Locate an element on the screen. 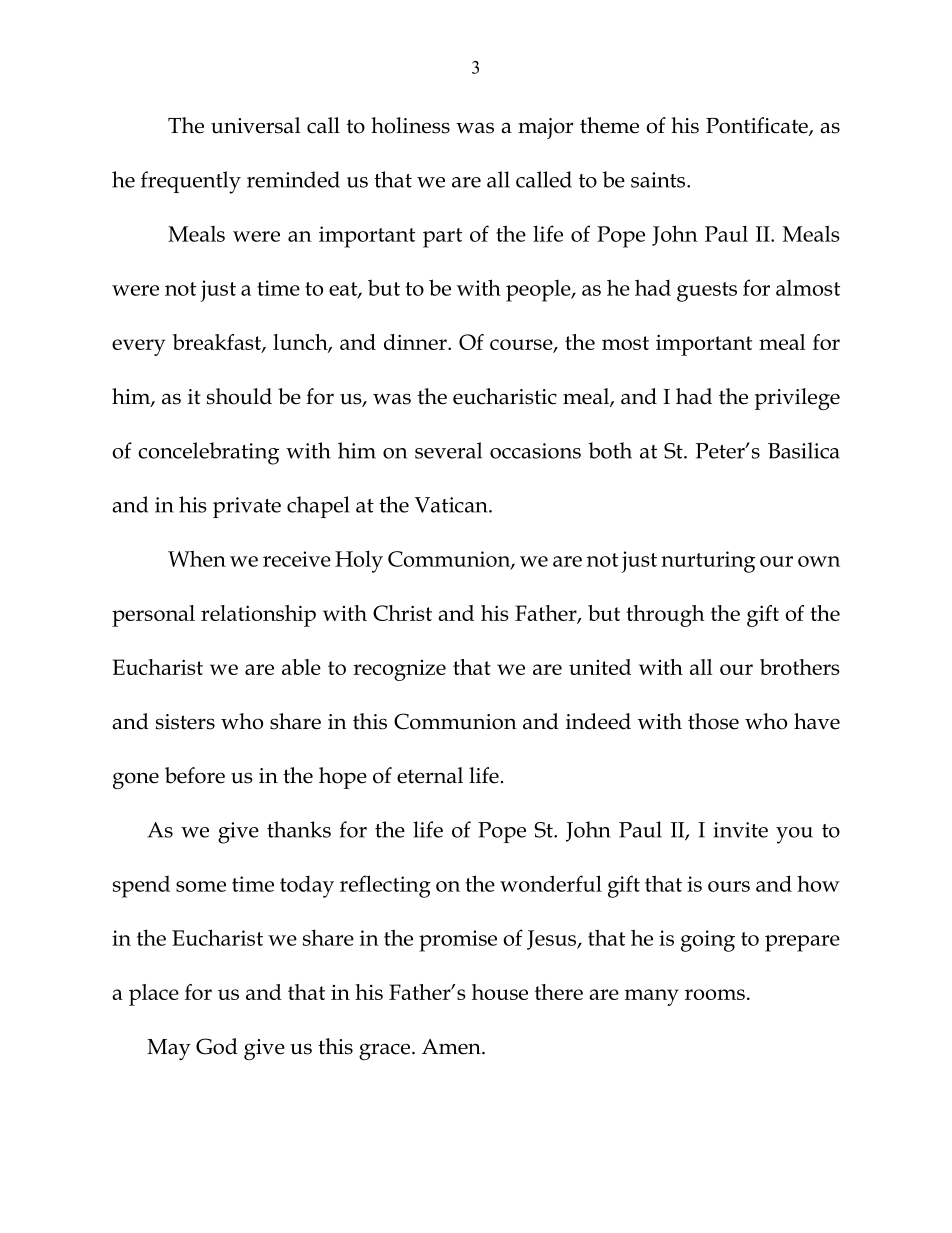  several is located at coordinates (448, 450).
